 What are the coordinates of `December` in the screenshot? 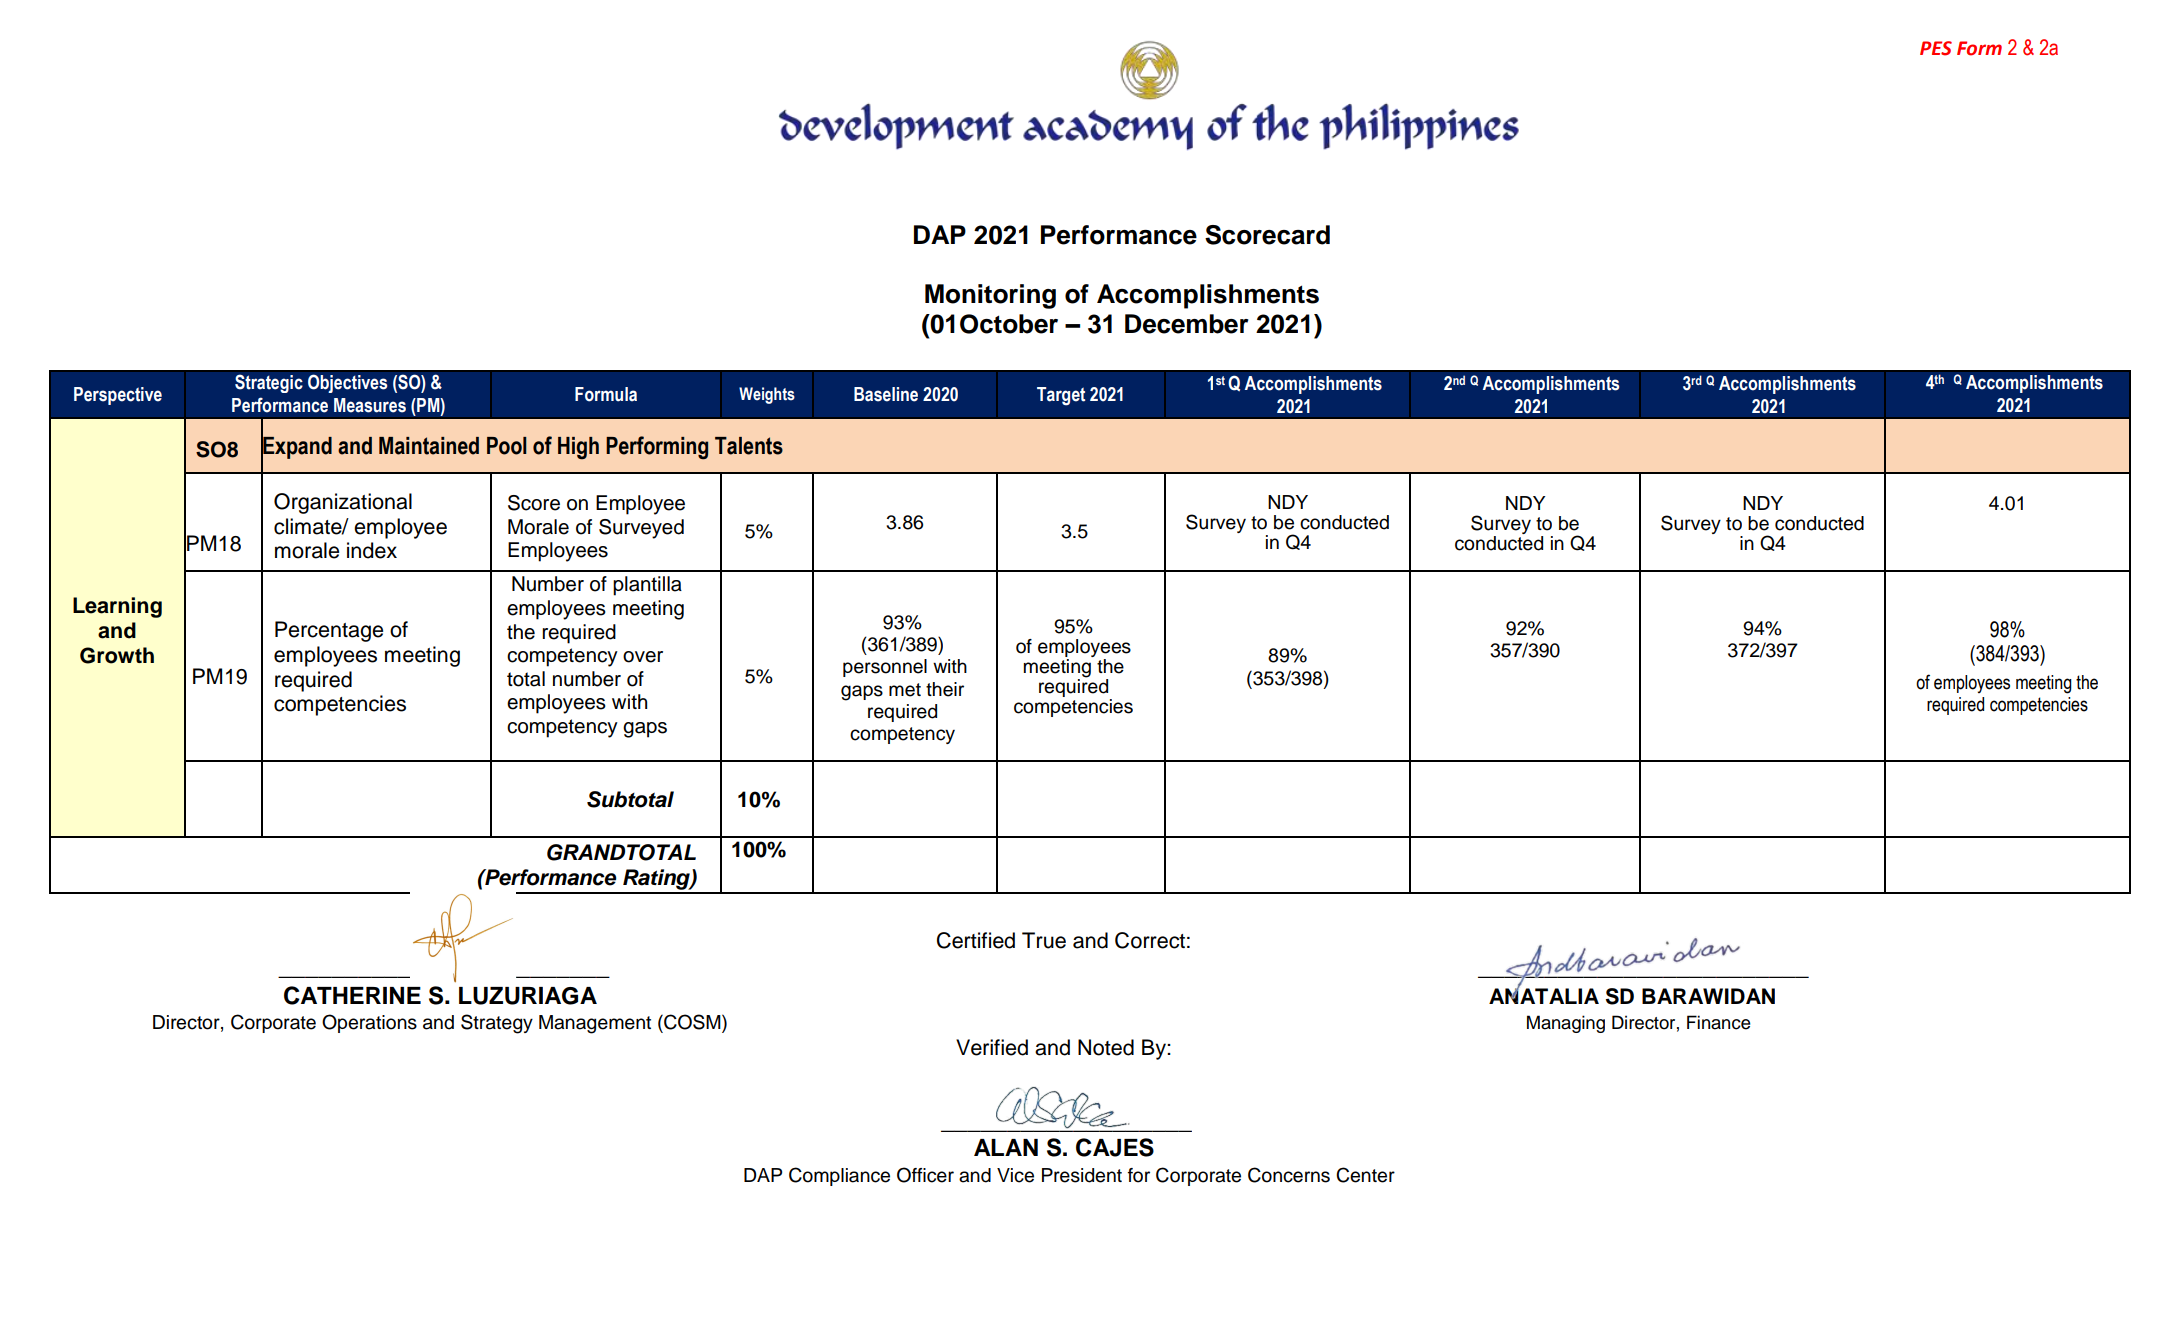 It's located at (1187, 324).
